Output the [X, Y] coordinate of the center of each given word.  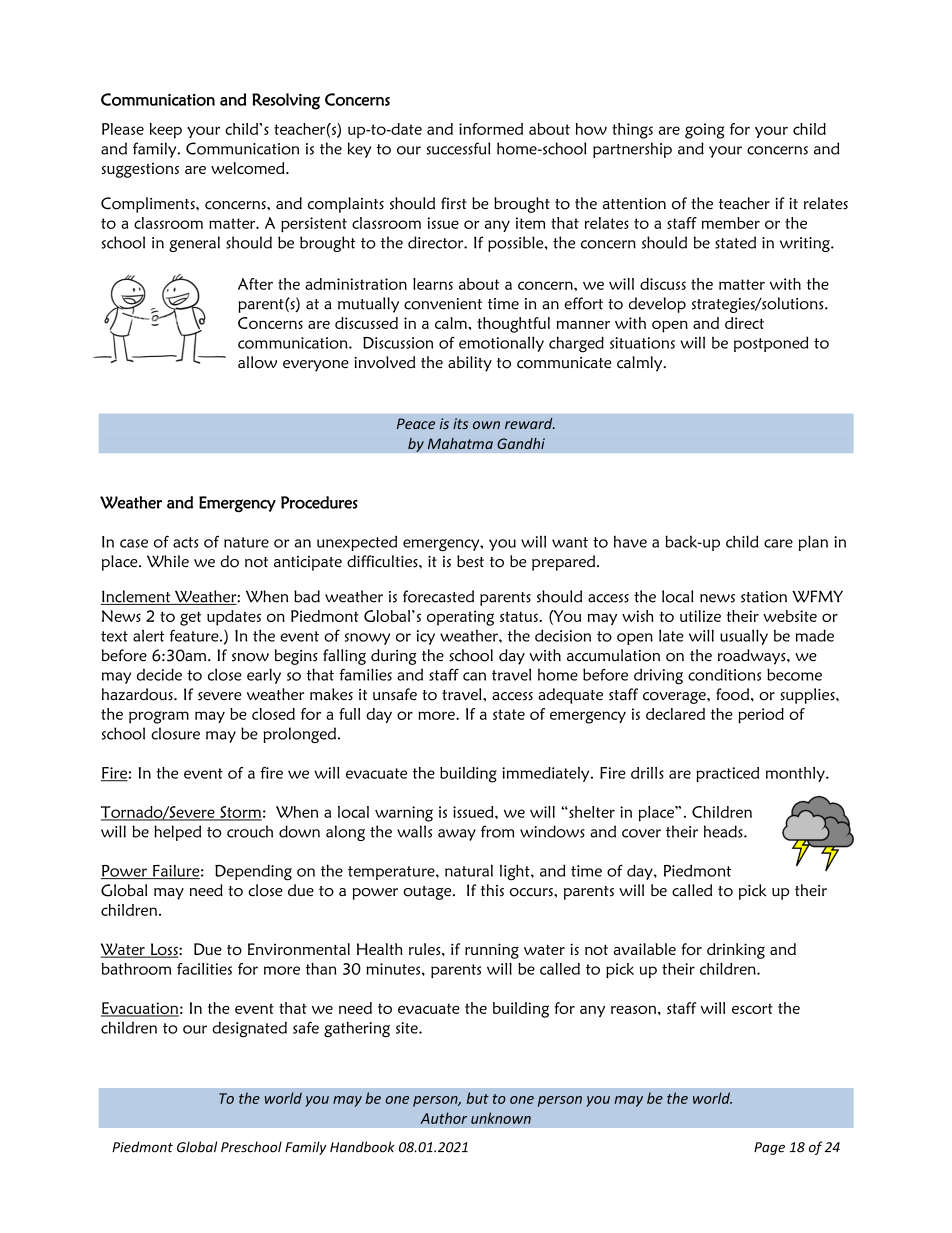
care [778, 543]
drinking [736, 951]
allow [257, 362]
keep [166, 131]
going [704, 131]
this [492, 890]
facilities [204, 969]
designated [249, 1029]
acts [185, 542]
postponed [771, 344]
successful [459, 148]
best [470, 561]
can [474, 676]
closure [175, 733]
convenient [443, 304]
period [761, 716]
